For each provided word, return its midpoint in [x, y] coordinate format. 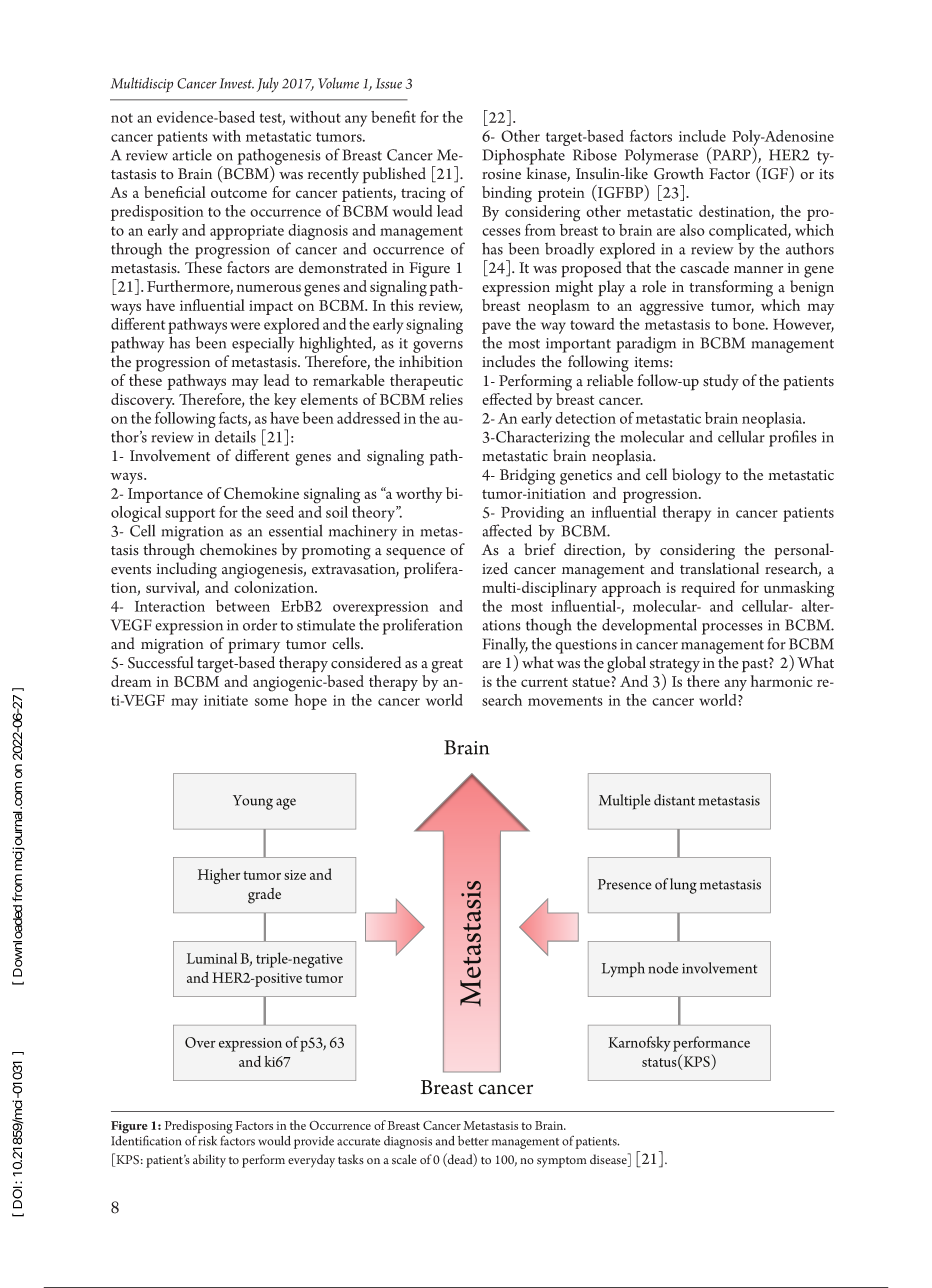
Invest [237, 83]
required [708, 589]
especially [263, 345]
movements [565, 701]
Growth [679, 173]
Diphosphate [523, 156]
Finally [505, 646]
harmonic [782, 681]
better [473, 1141]
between [243, 606]
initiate [226, 700]
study [721, 382]
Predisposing [199, 1128]
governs [438, 347]
